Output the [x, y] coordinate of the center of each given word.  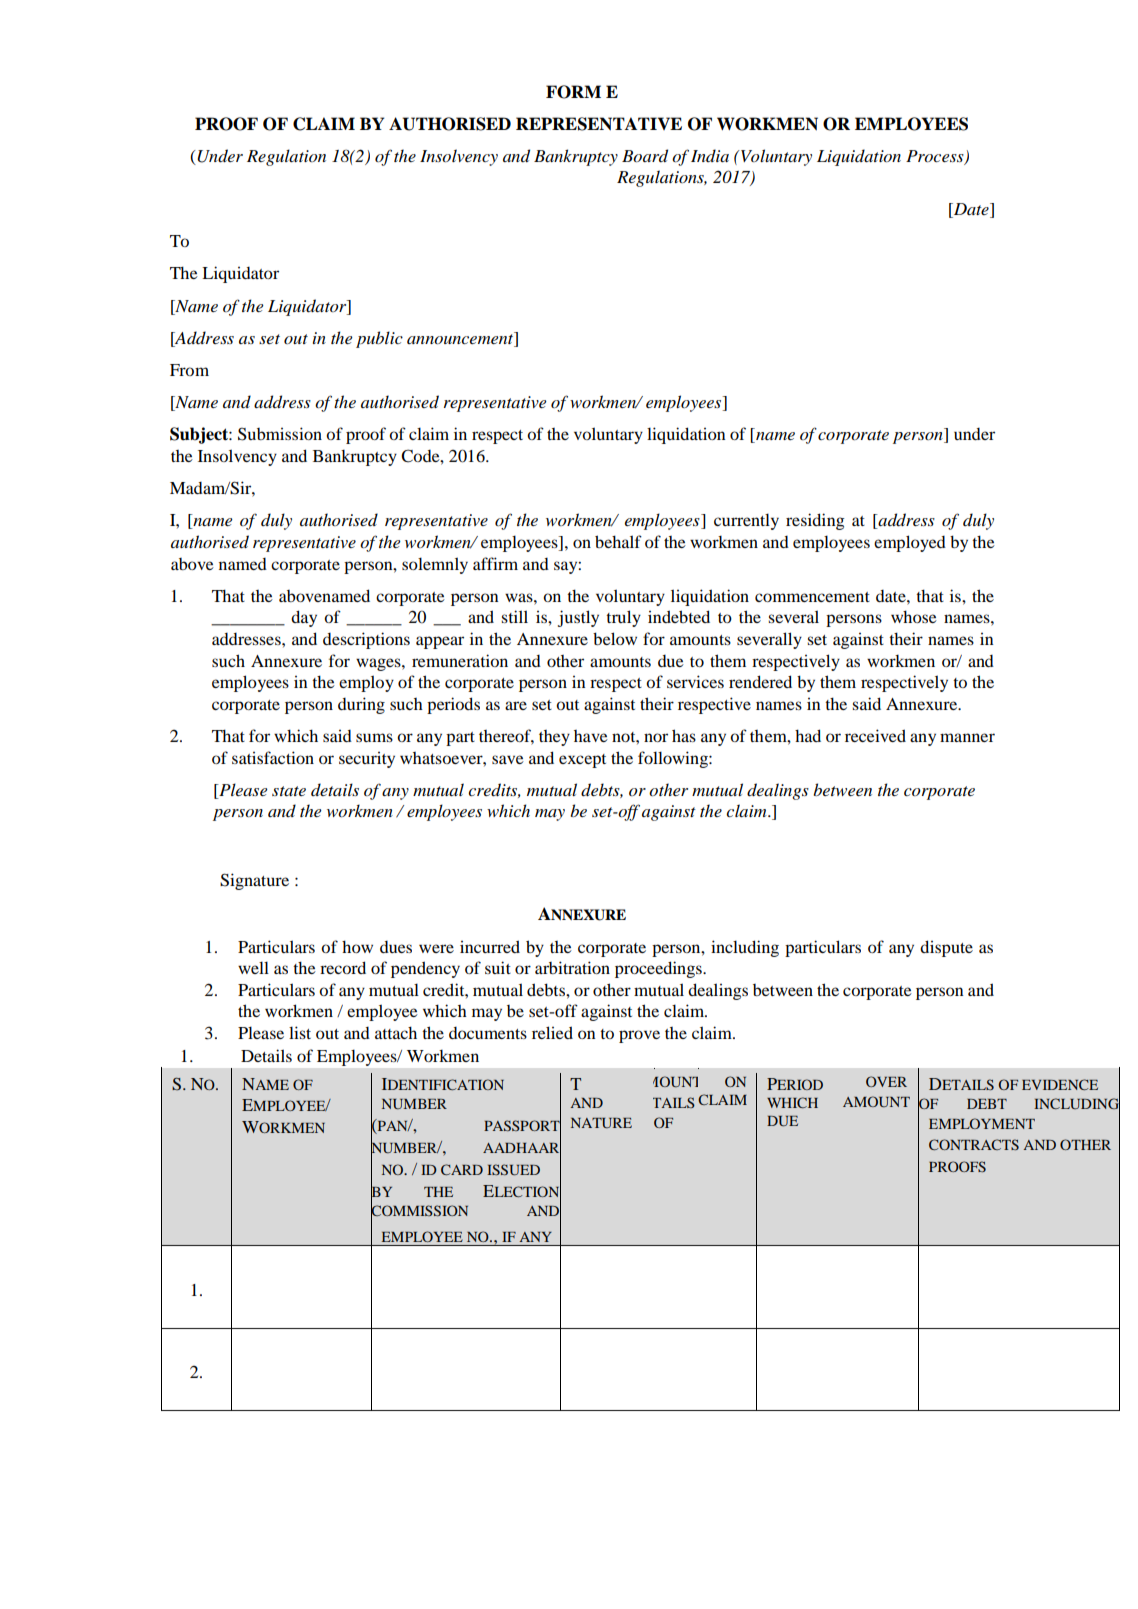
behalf [618, 541]
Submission [280, 434]
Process [936, 157]
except [582, 761]
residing [815, 521]
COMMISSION [419, 1211]
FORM [573, 92]
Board [645, 156]
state [289, 791]
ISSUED [513, 1170]
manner [967, 737]
